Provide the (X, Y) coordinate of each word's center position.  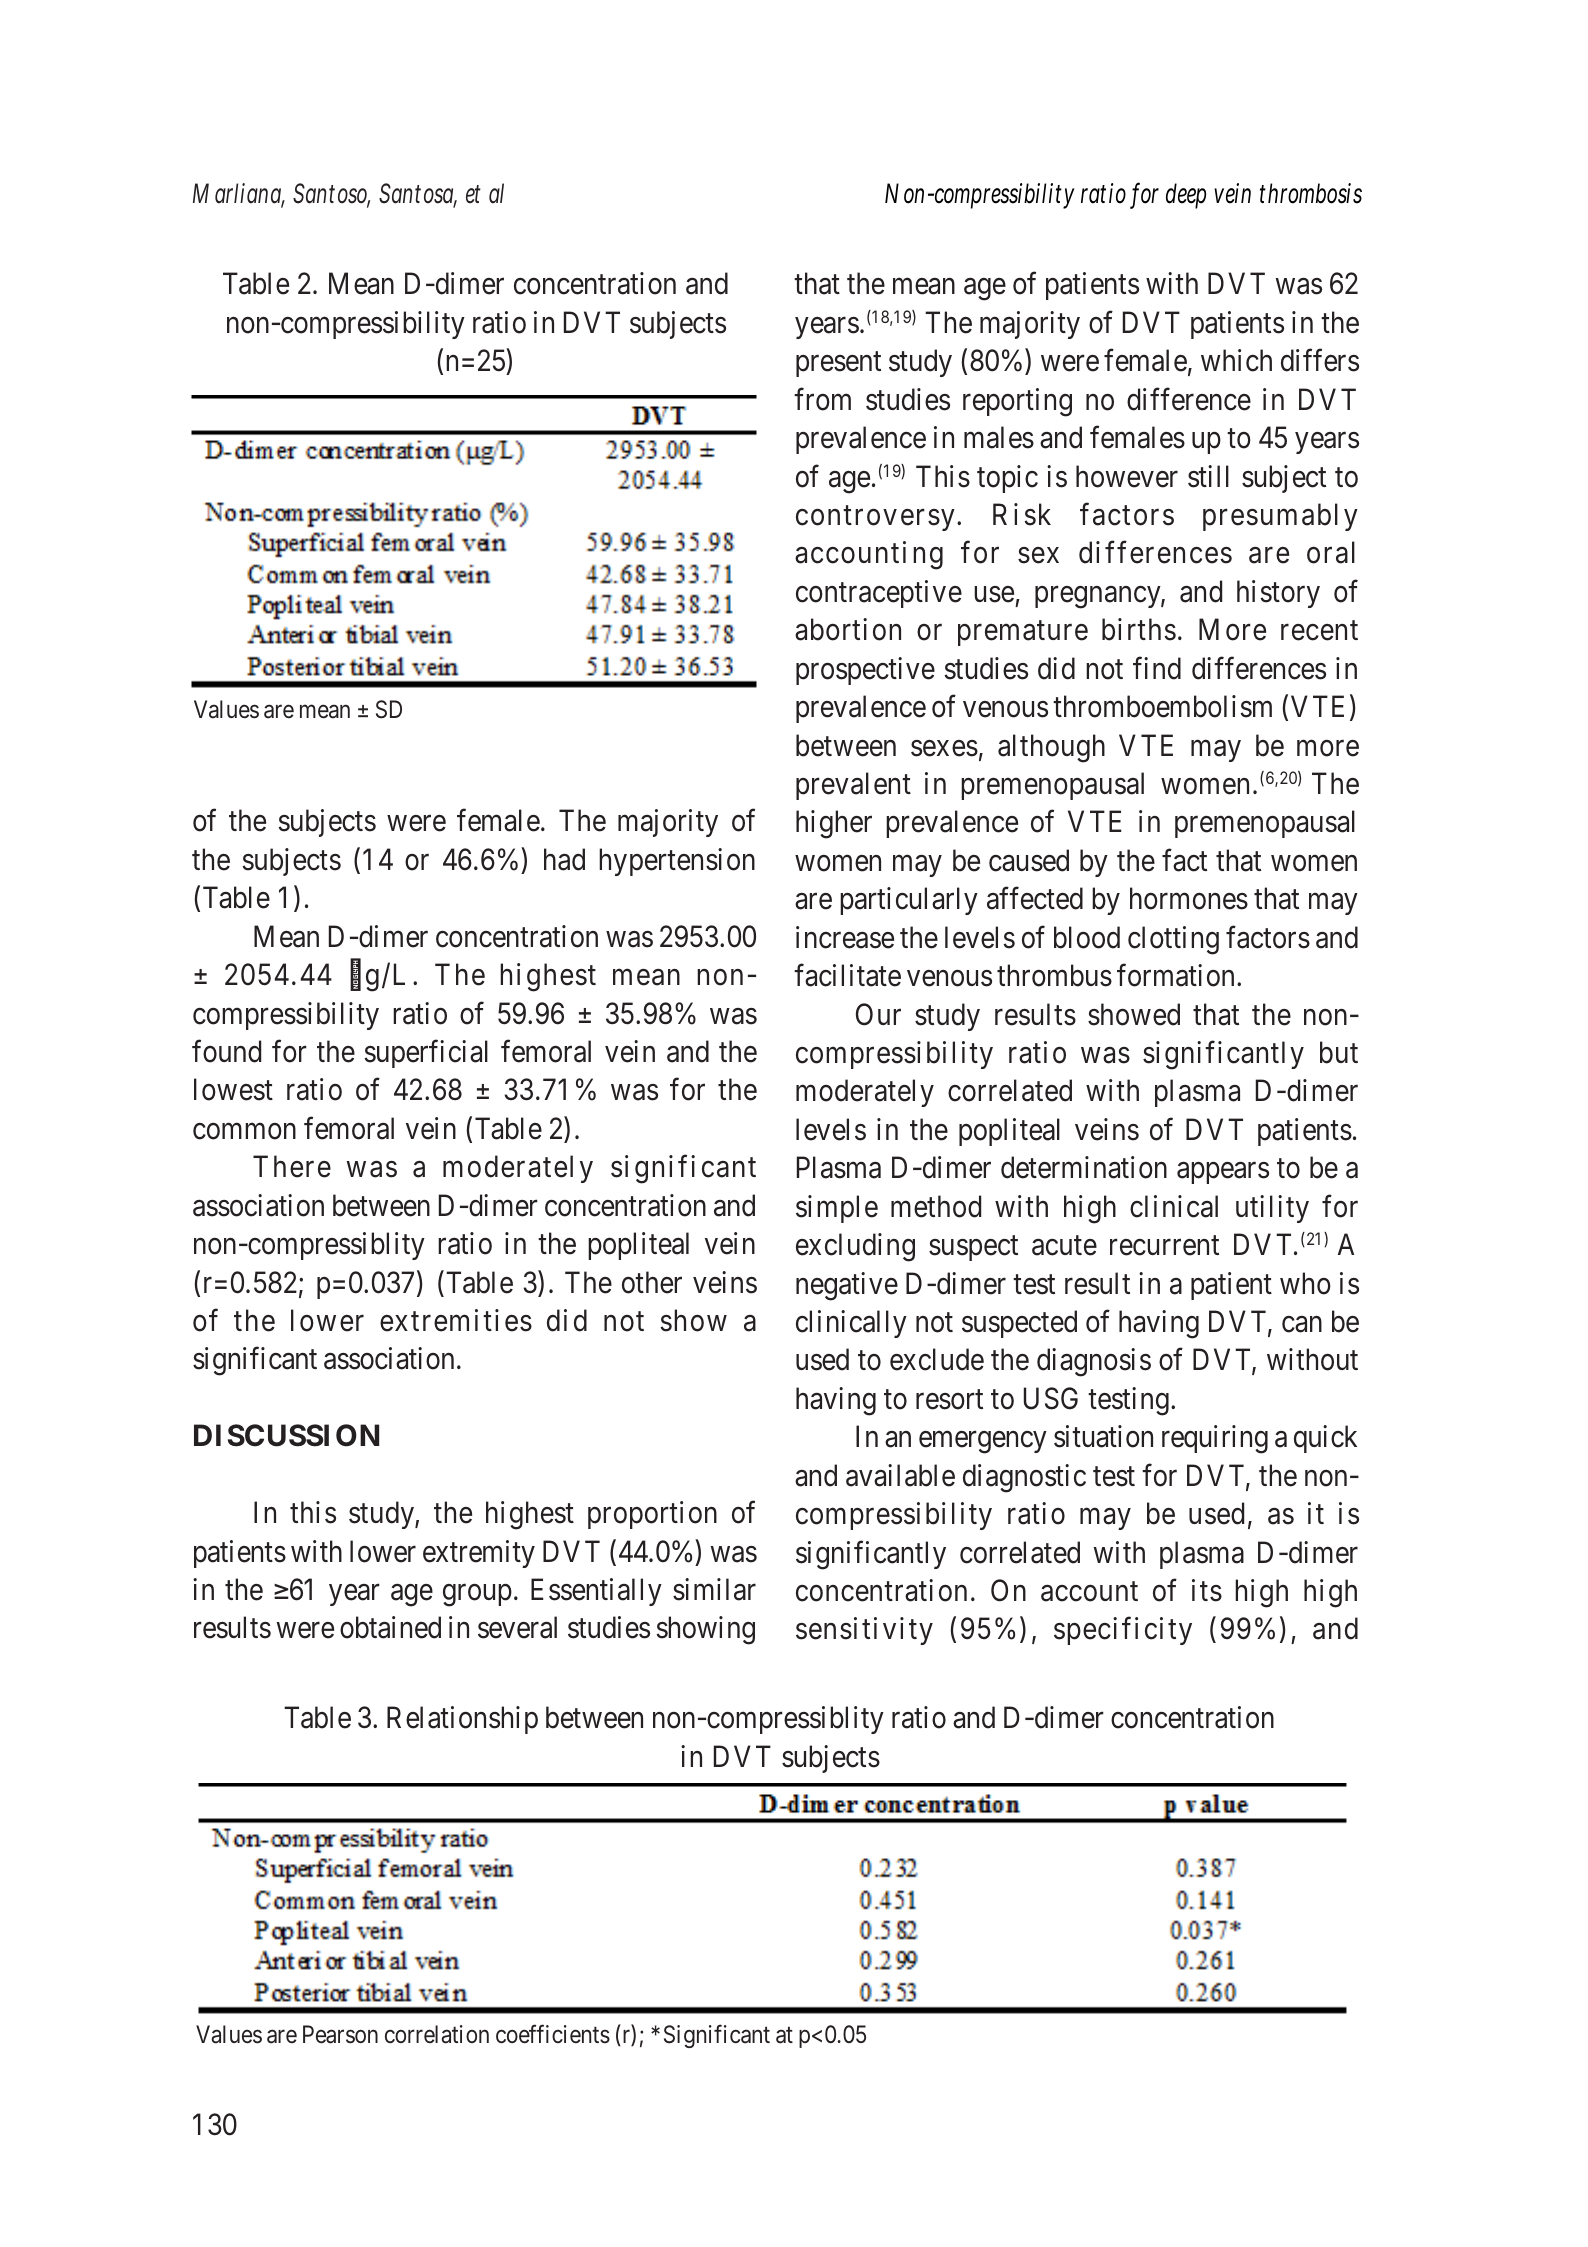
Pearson (340, 2034)
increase (845, 937)
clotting (1173, 940)
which (1236, 360)
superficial (426, 1054)
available (900, 1475)
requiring (1215, 1439)
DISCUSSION (286, 1435)
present (838, 364)
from (822, 399)
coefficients (553, 2034)
